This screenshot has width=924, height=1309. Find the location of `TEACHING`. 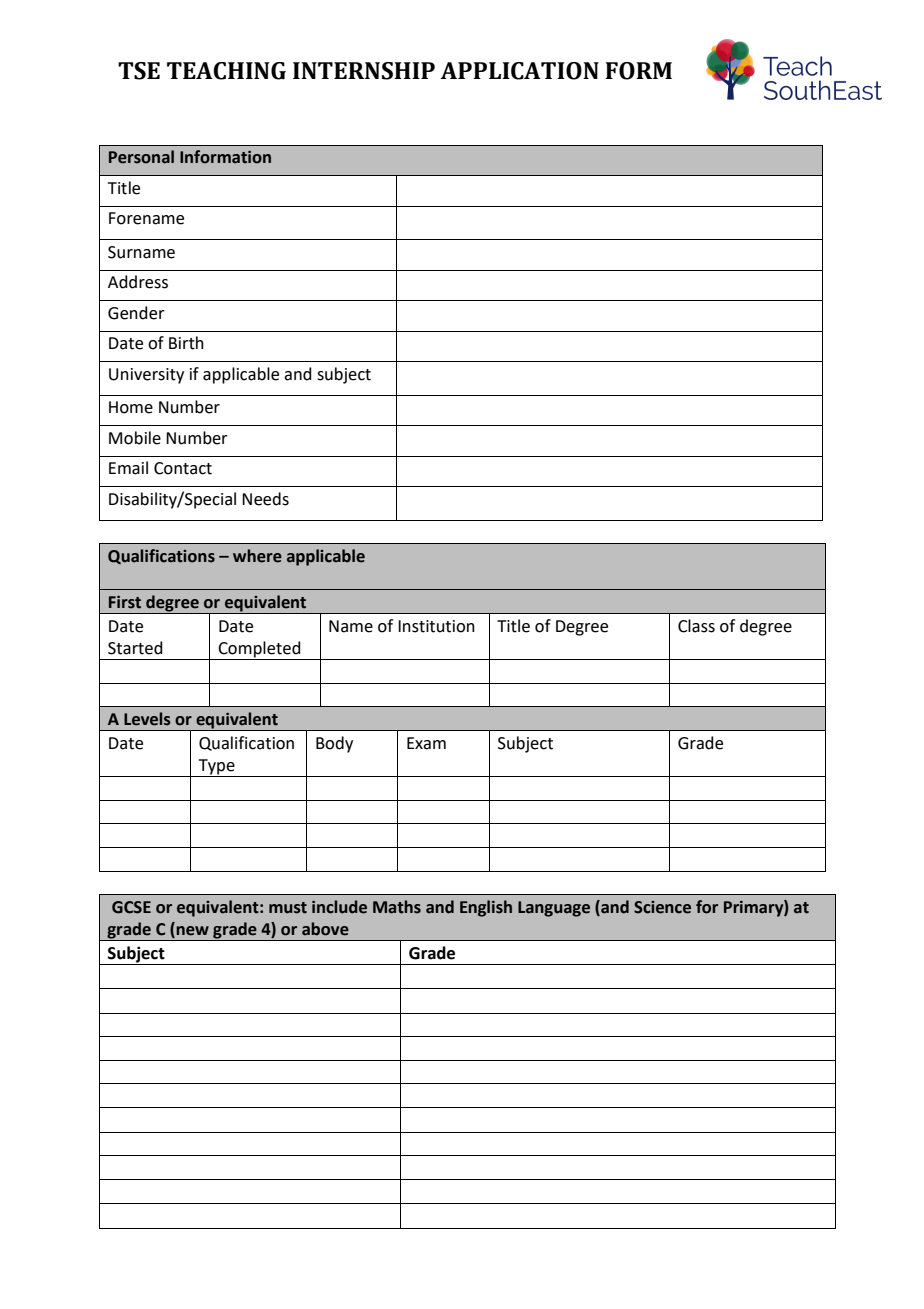

TEACHING is located at coordinates (226, 71).
